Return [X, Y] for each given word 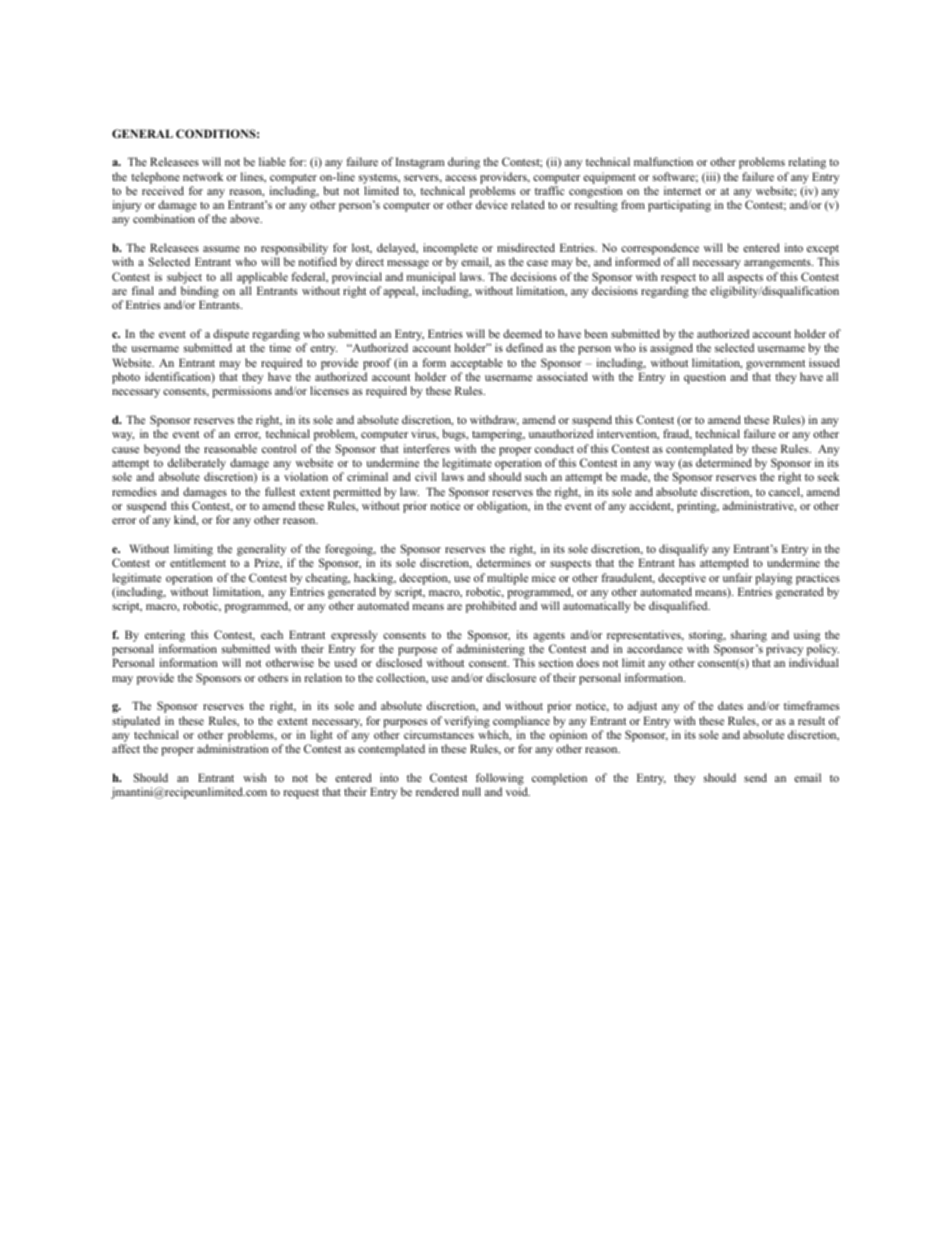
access [461, 178]
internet [682, 190]
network [203, 176]
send [755, 777]
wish [254, 777]
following [500, 780]
